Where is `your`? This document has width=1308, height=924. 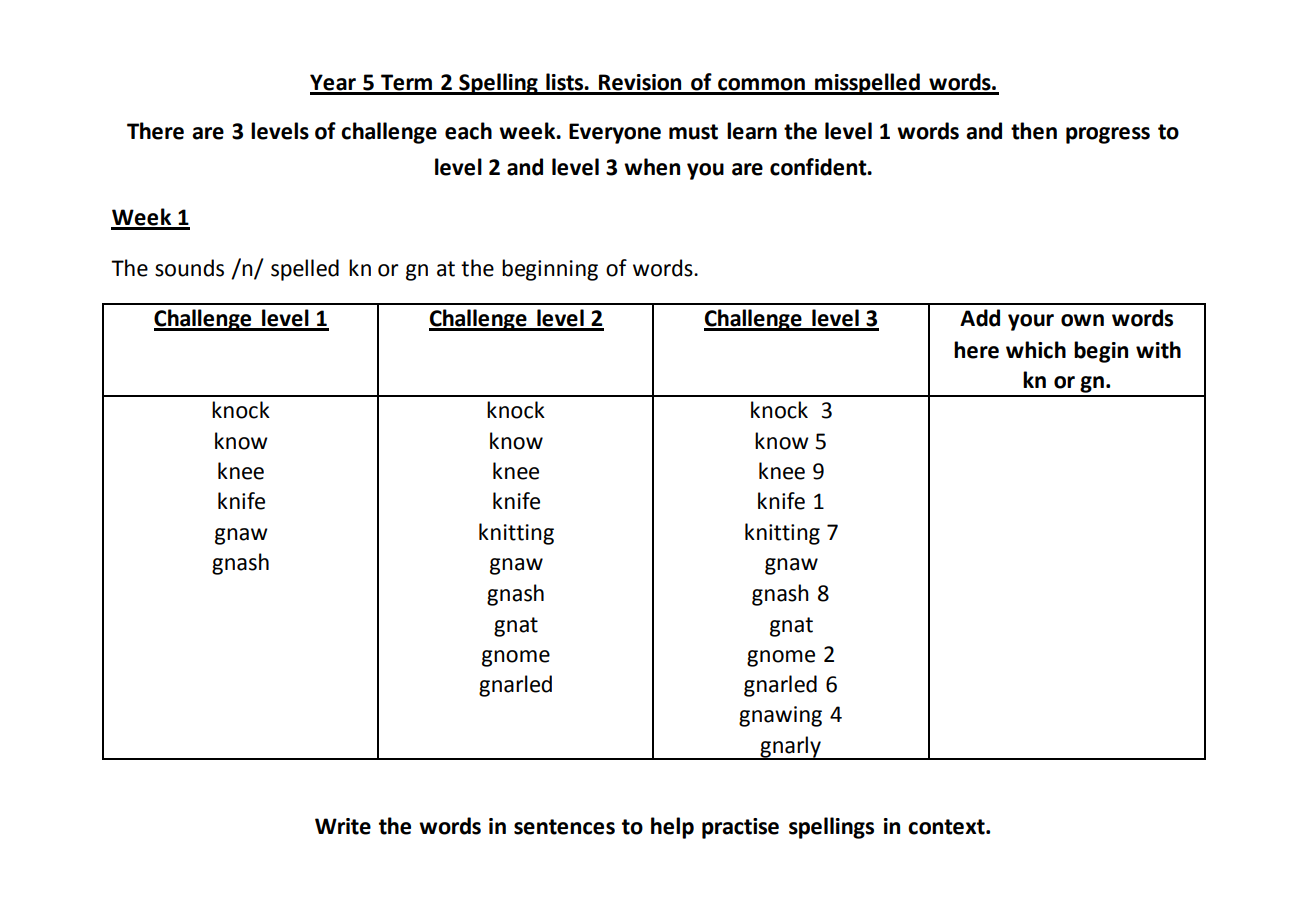 your is located at coordinates (1031, 322).
